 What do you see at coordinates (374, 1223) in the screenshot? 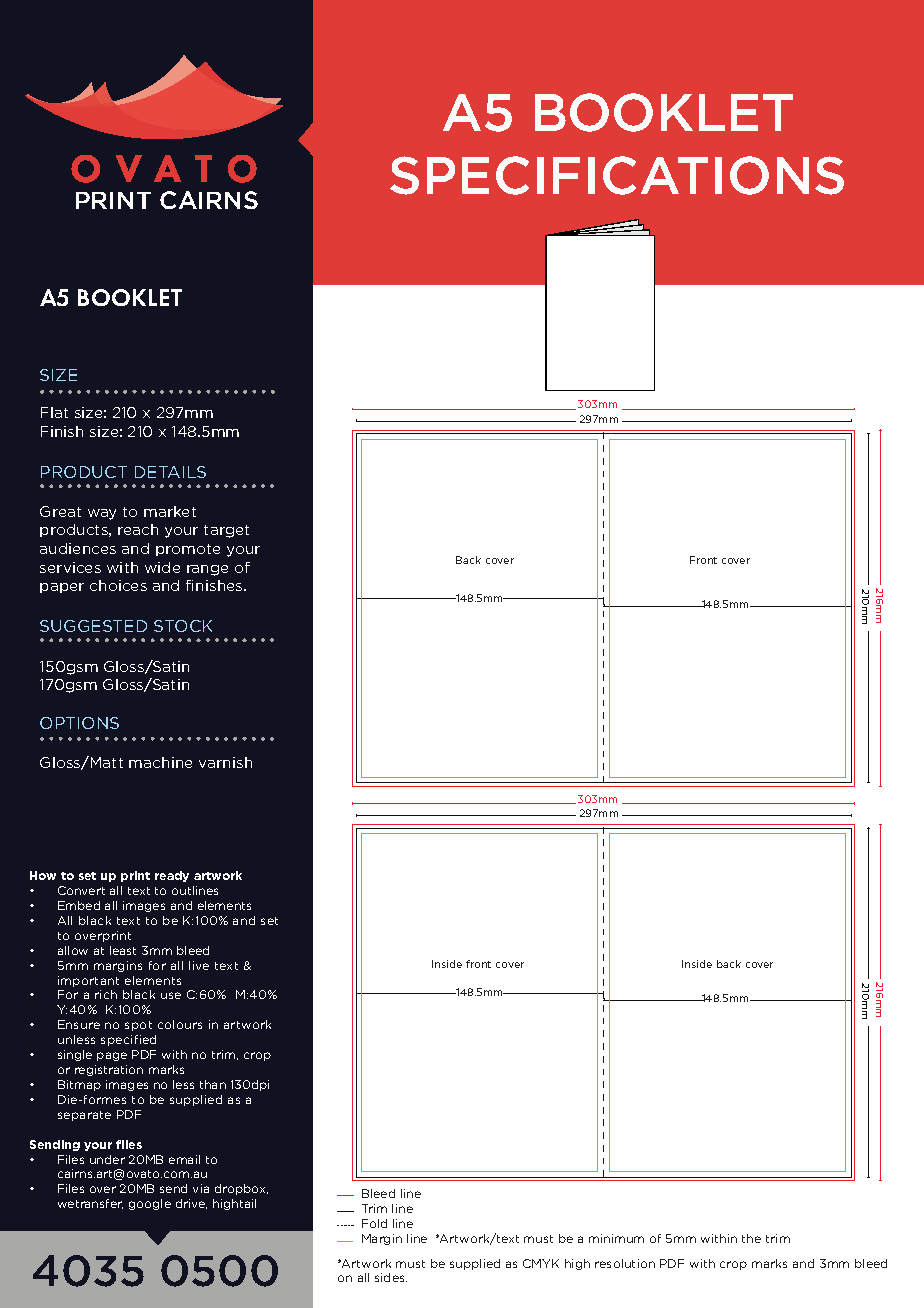
I see `Fold` at bounding box center [374, 1223].
